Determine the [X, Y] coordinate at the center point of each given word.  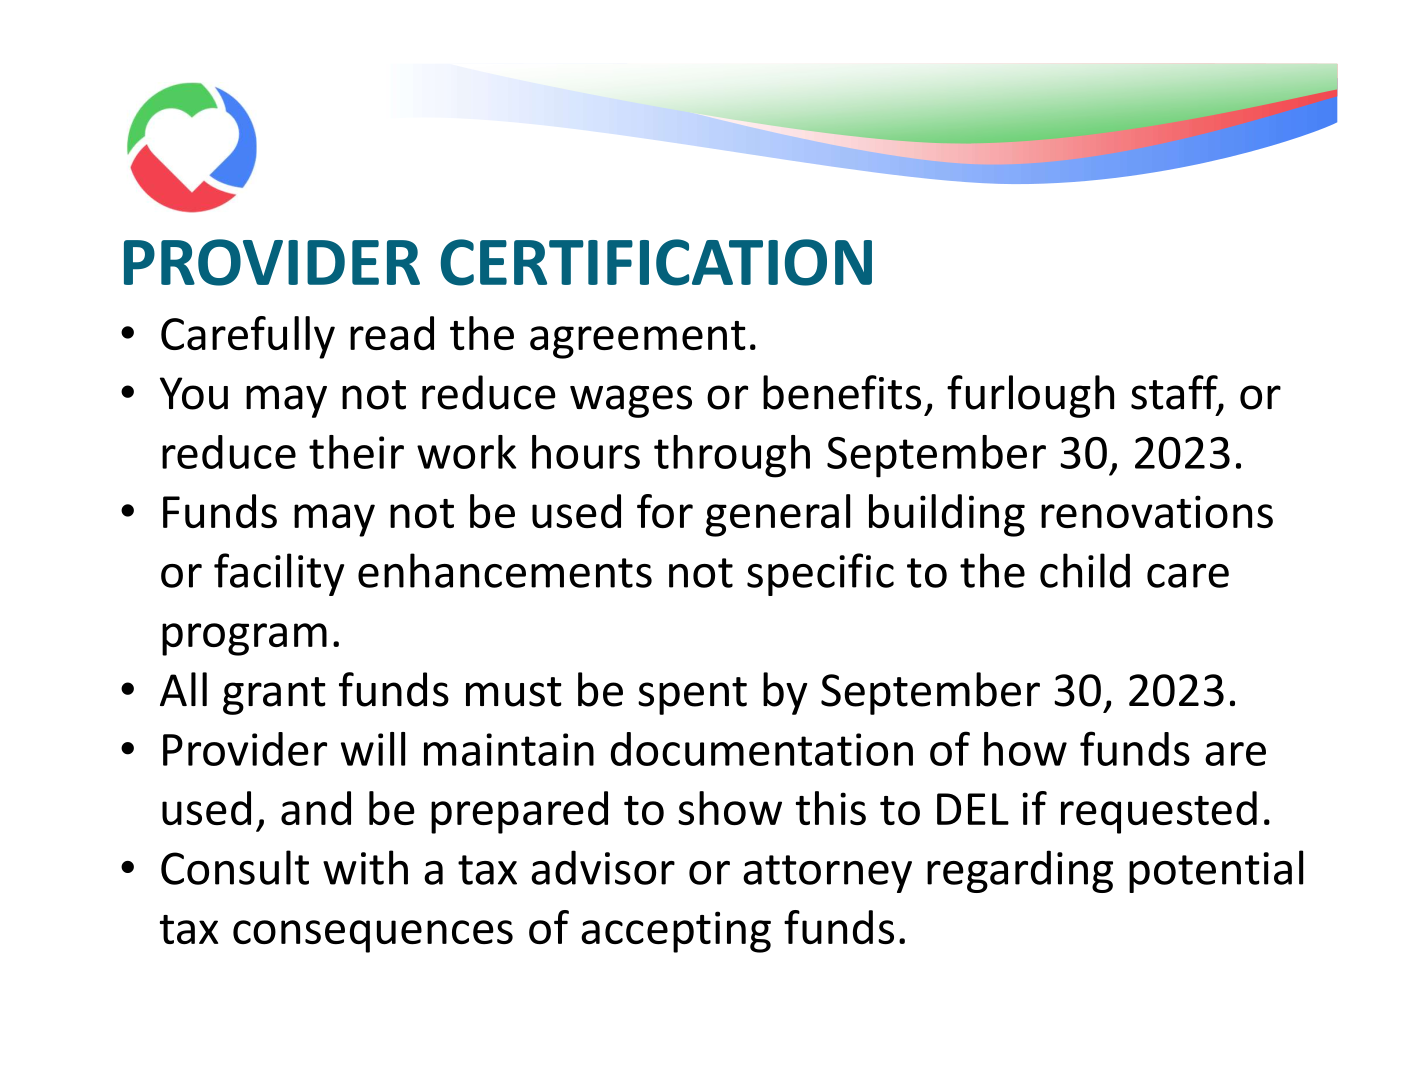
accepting [676, 932]
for [665, 511]
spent [692, 696]
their [356, 452]
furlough [1030, 396]
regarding [1020, 871]
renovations [1157, 511]
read [392, 333]
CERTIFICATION [656, 262]
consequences [373, 936]
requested [1159, 812]
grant [274, 696]
